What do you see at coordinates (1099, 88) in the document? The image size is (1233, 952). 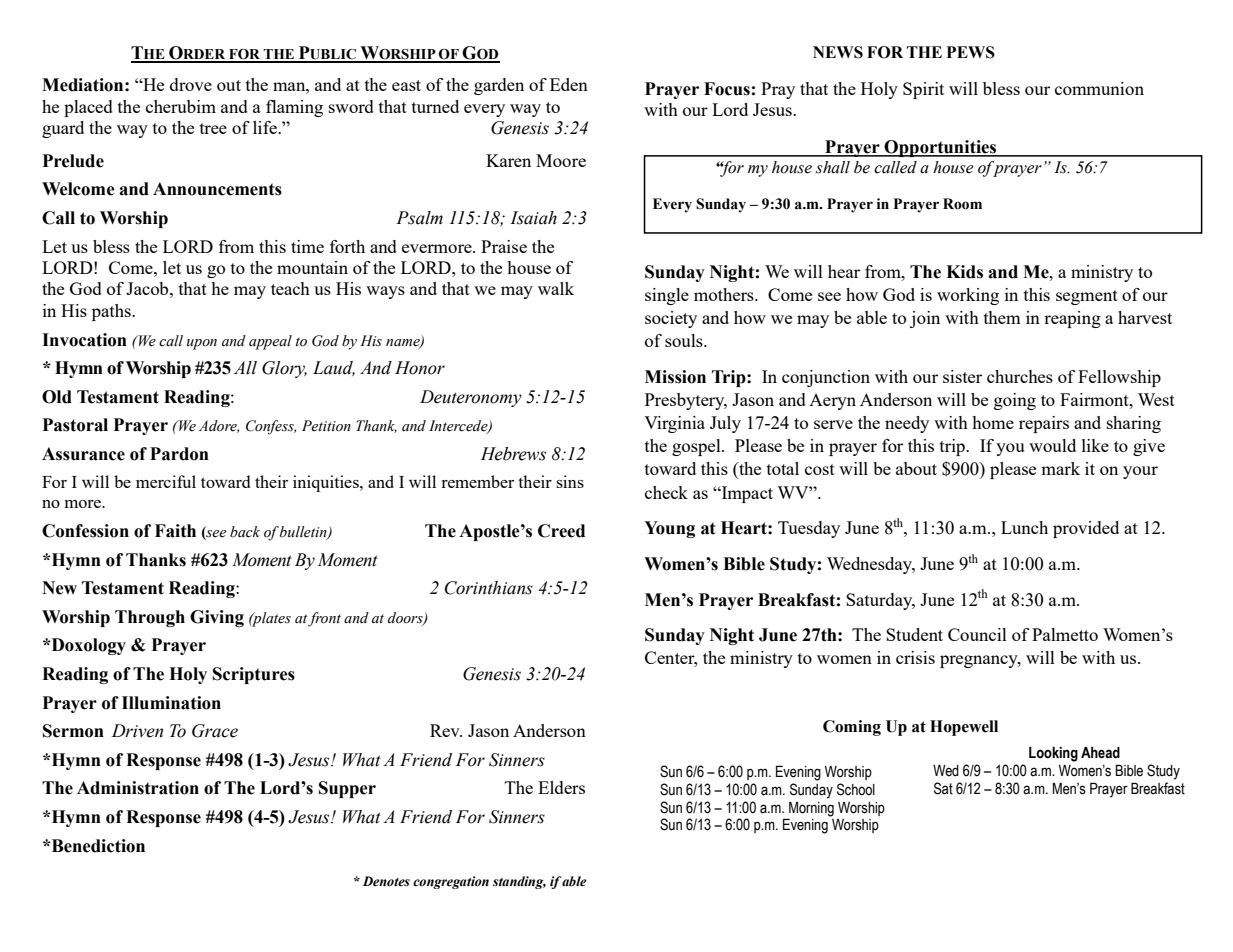 I see `communion` at bounding box center [1099, 88].
